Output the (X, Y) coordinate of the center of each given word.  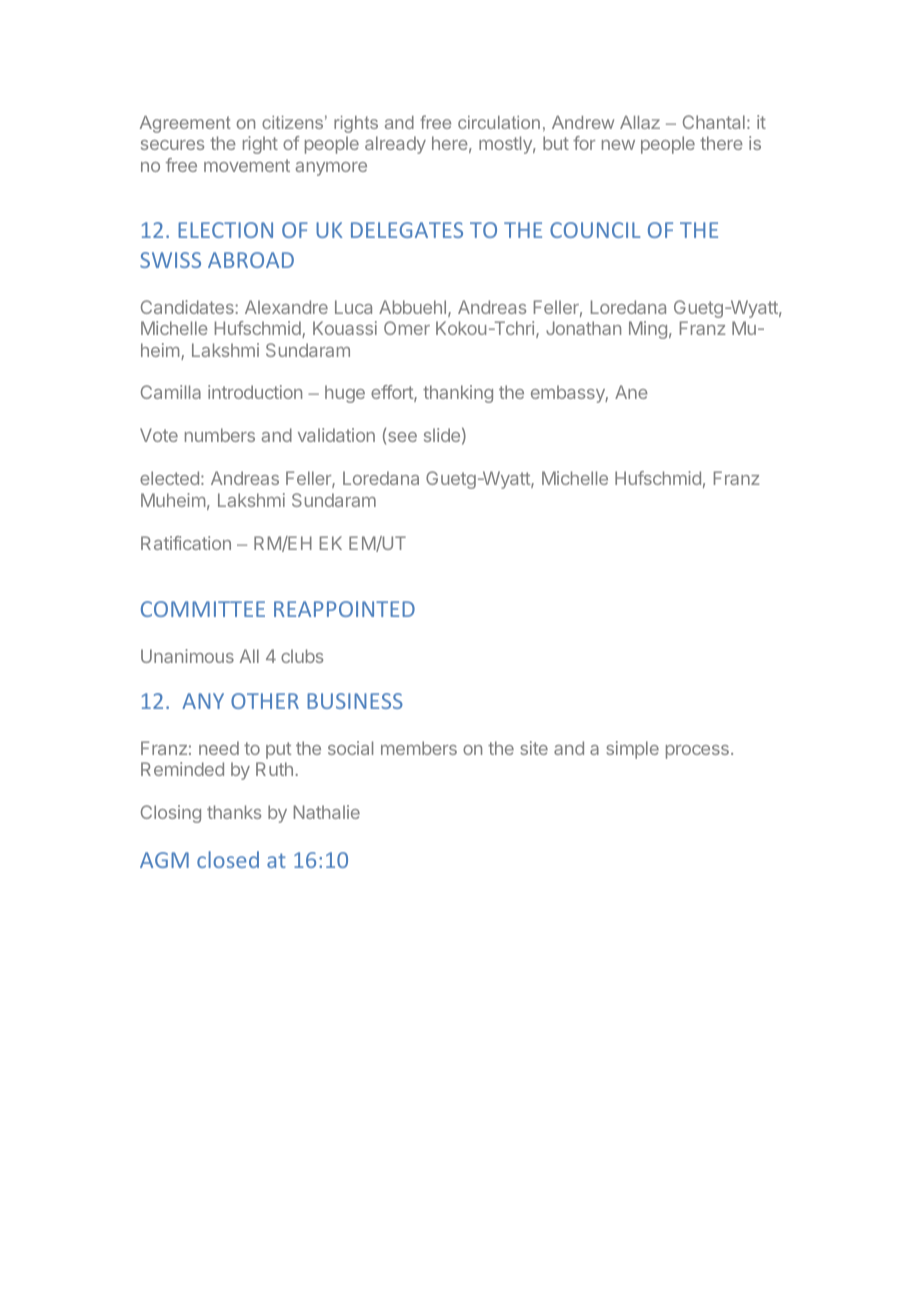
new (618, 145)
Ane (631, 392)
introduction (255, 392)
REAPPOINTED (344, 609)
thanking (458, 394)
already (395, 145)
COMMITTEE (203, 609)
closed (228, 859)
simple (632, 750)
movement (247, 165)
